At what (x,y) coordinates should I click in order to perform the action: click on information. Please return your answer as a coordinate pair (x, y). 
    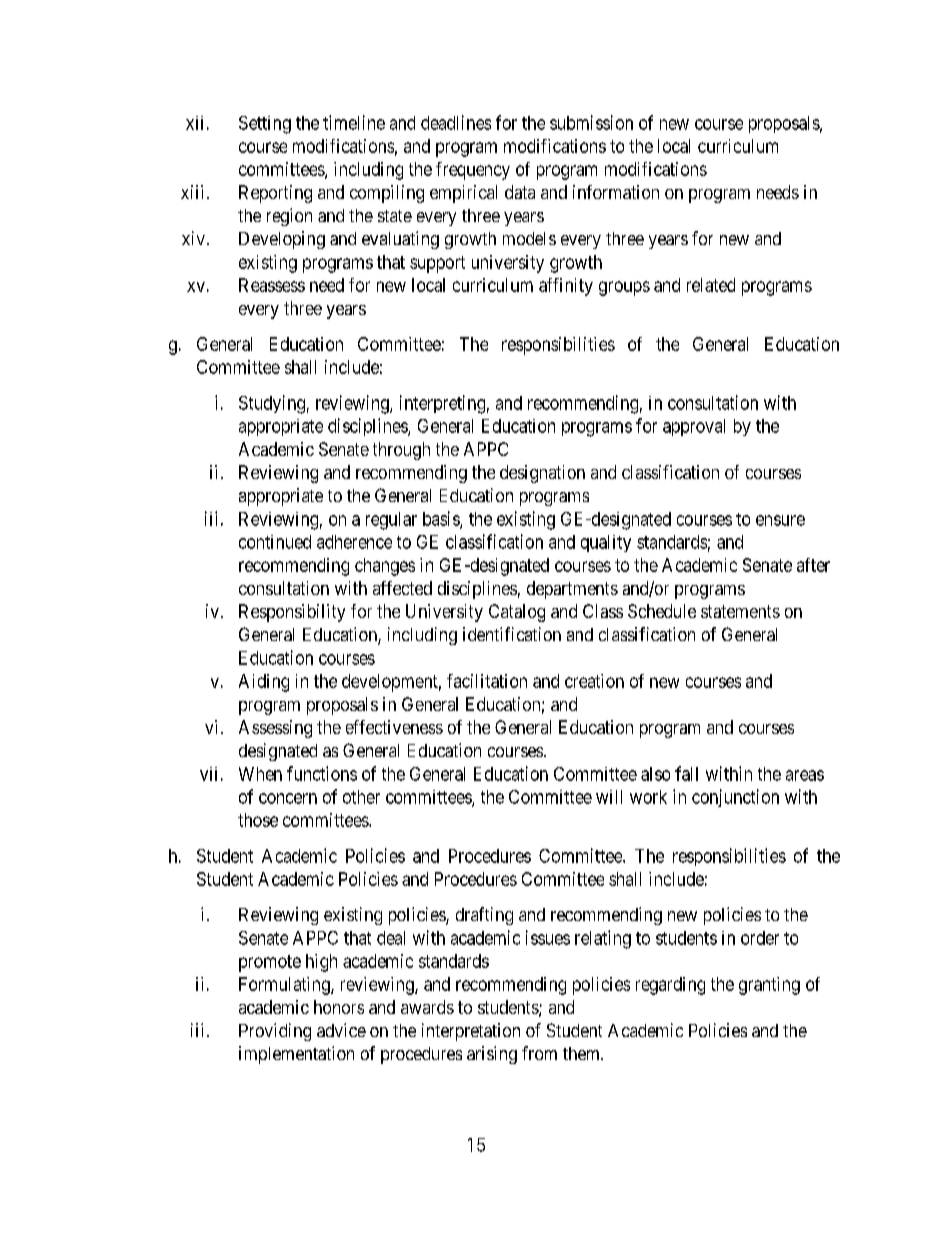
    Looking at the image, I should click on (616, 192).
